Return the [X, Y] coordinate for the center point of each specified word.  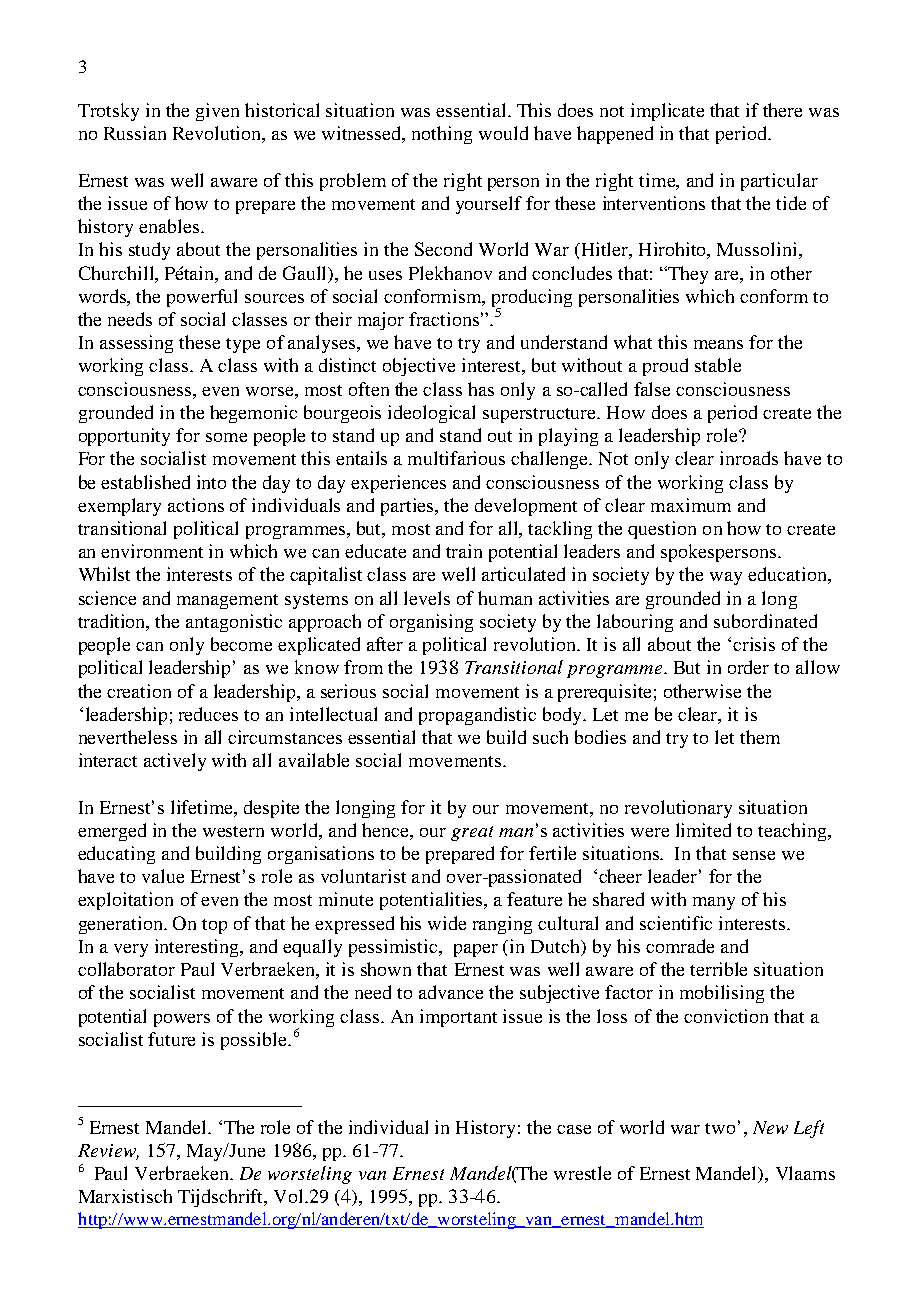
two [720, 1128]
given [217, 112]
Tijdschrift [222, 1198]
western [233, 831]
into [211, 482]
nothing [442, 135]
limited [703, 830]
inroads [749, 458]
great [472, 833]
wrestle [582, 1173]
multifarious [456, 458]
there [782, 110]
